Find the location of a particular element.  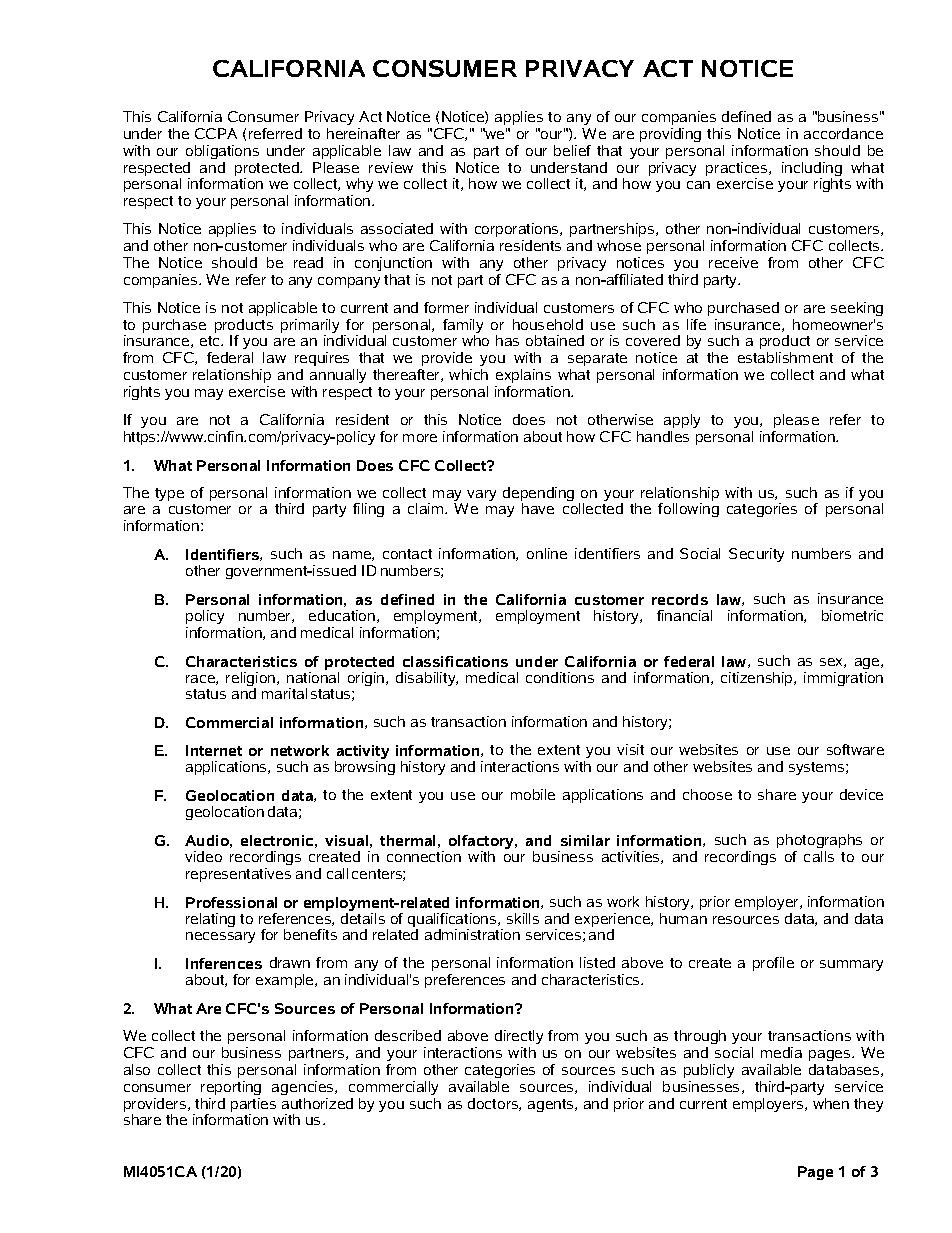

classifications is located at coordinates (455, 661).
